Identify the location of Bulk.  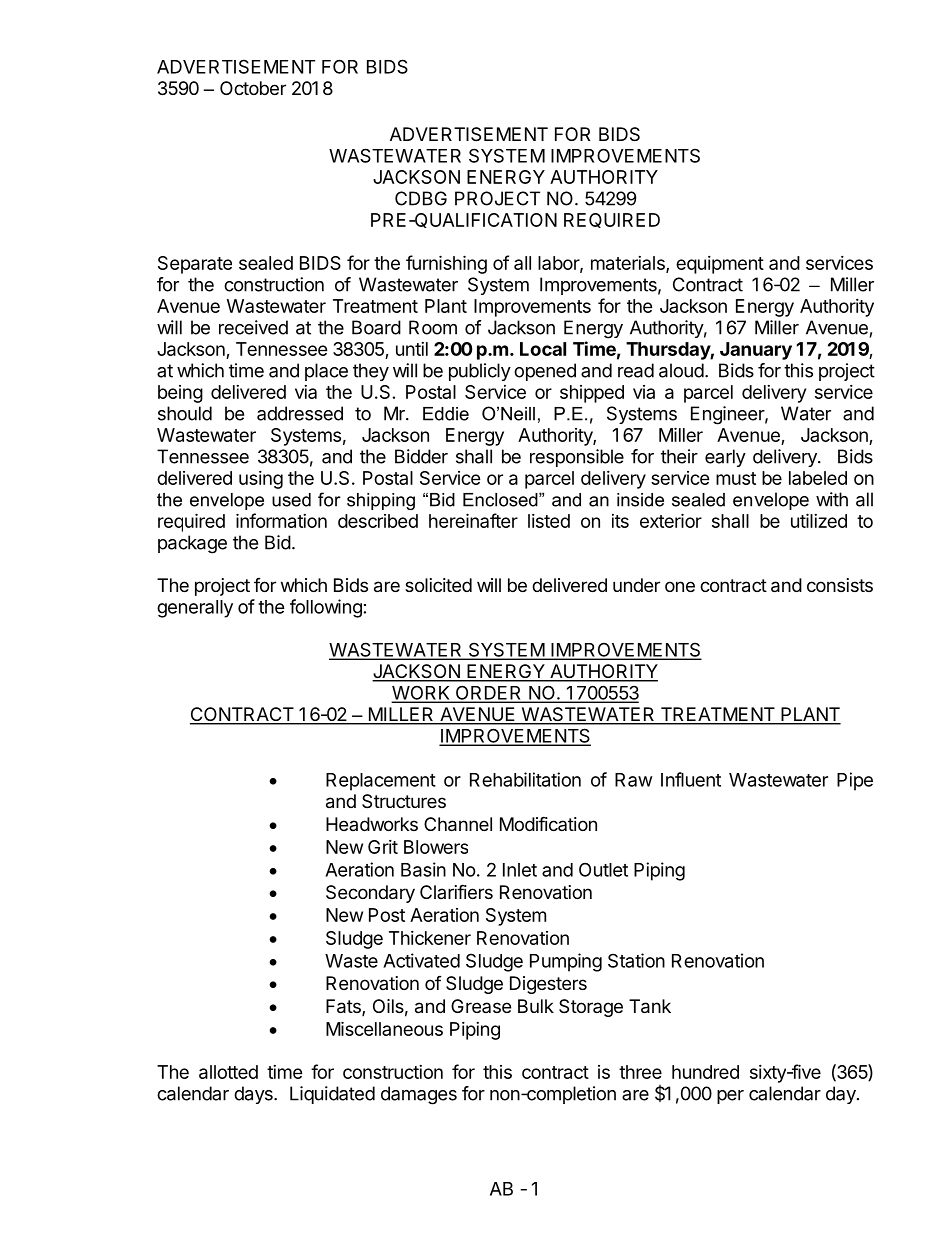
(536, 1006).
